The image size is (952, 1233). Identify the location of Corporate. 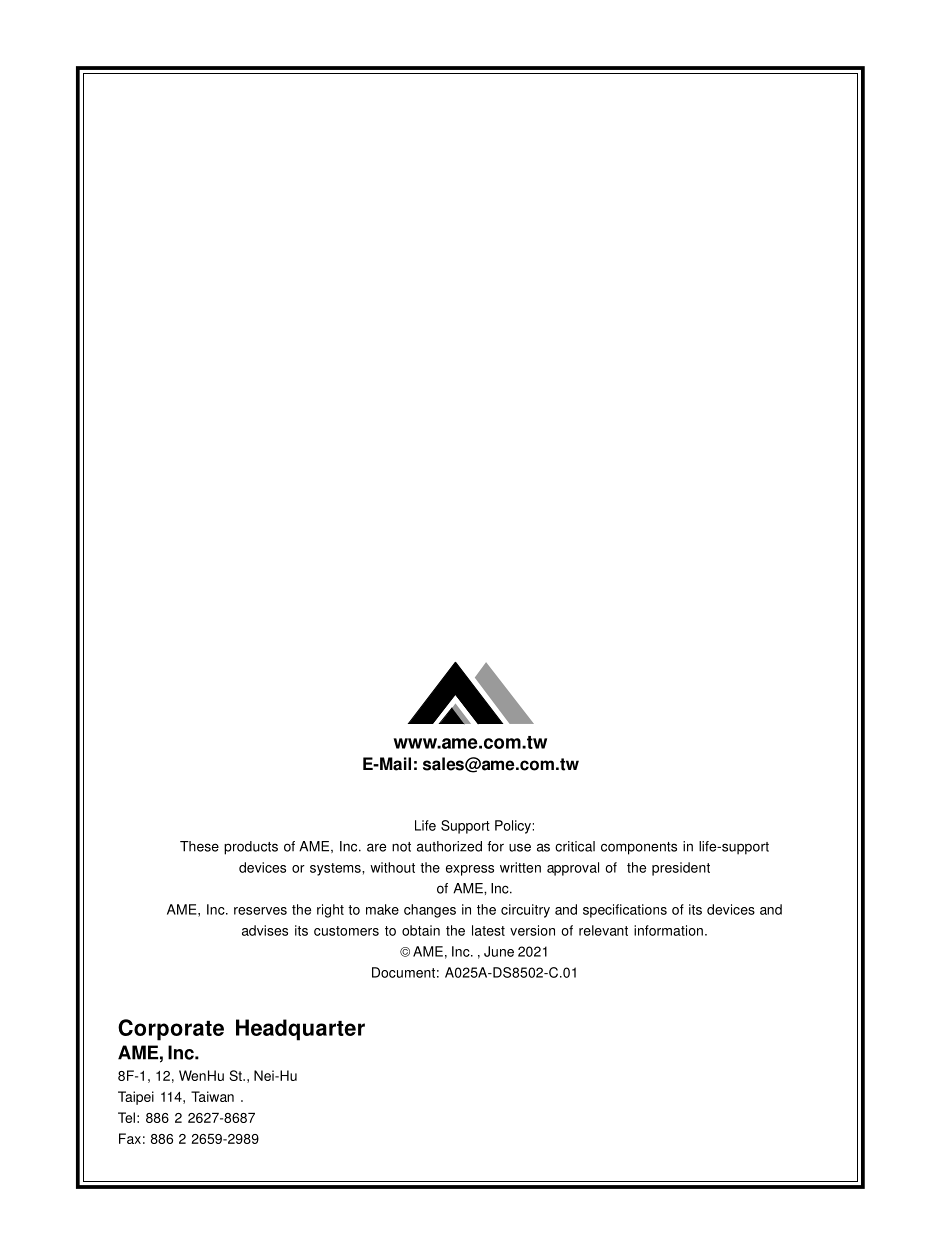
(171, 1030).
